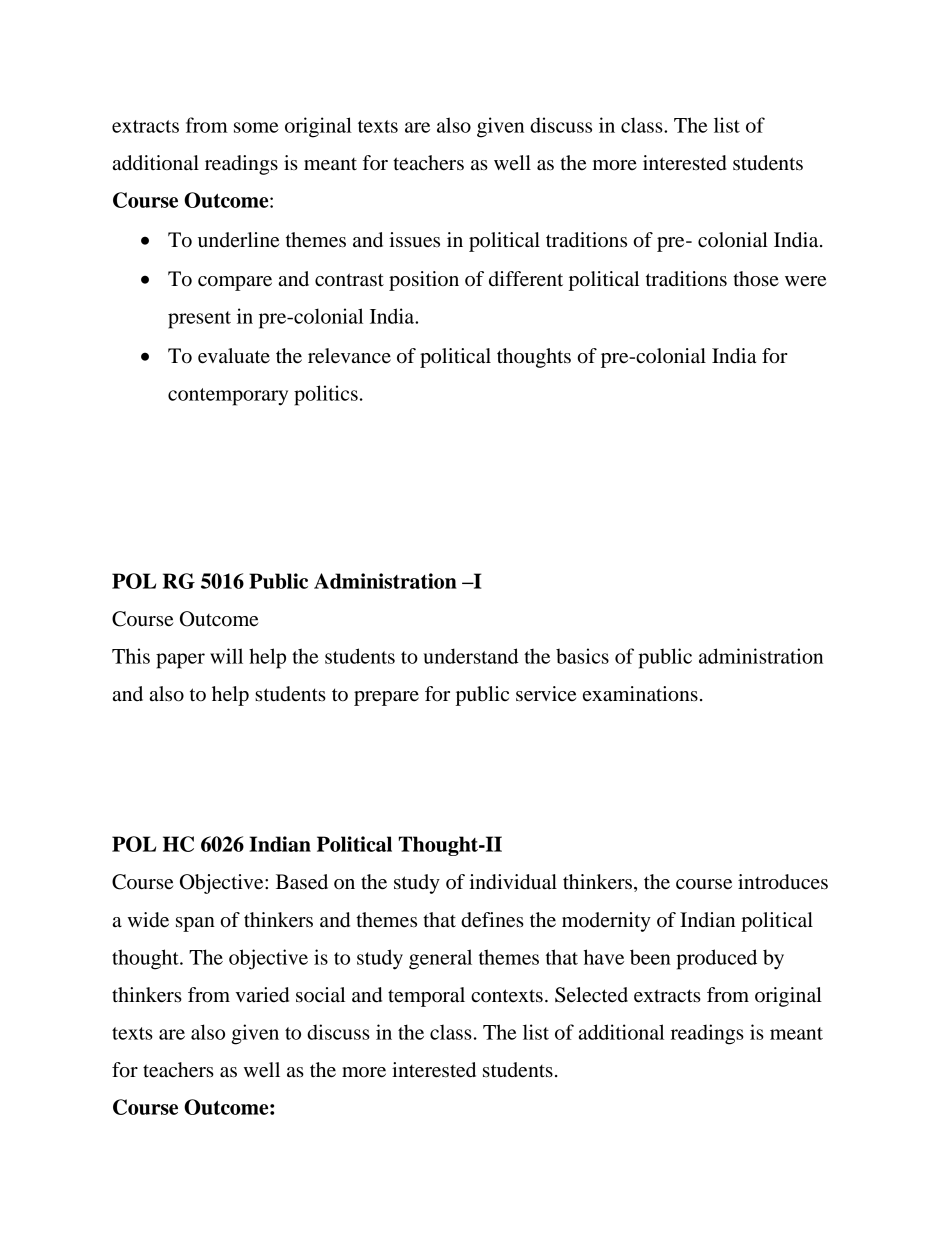  What do you see at coordinates (414, 240) in the screenshot?
I see `issues` at bounding box center [414, 240].
